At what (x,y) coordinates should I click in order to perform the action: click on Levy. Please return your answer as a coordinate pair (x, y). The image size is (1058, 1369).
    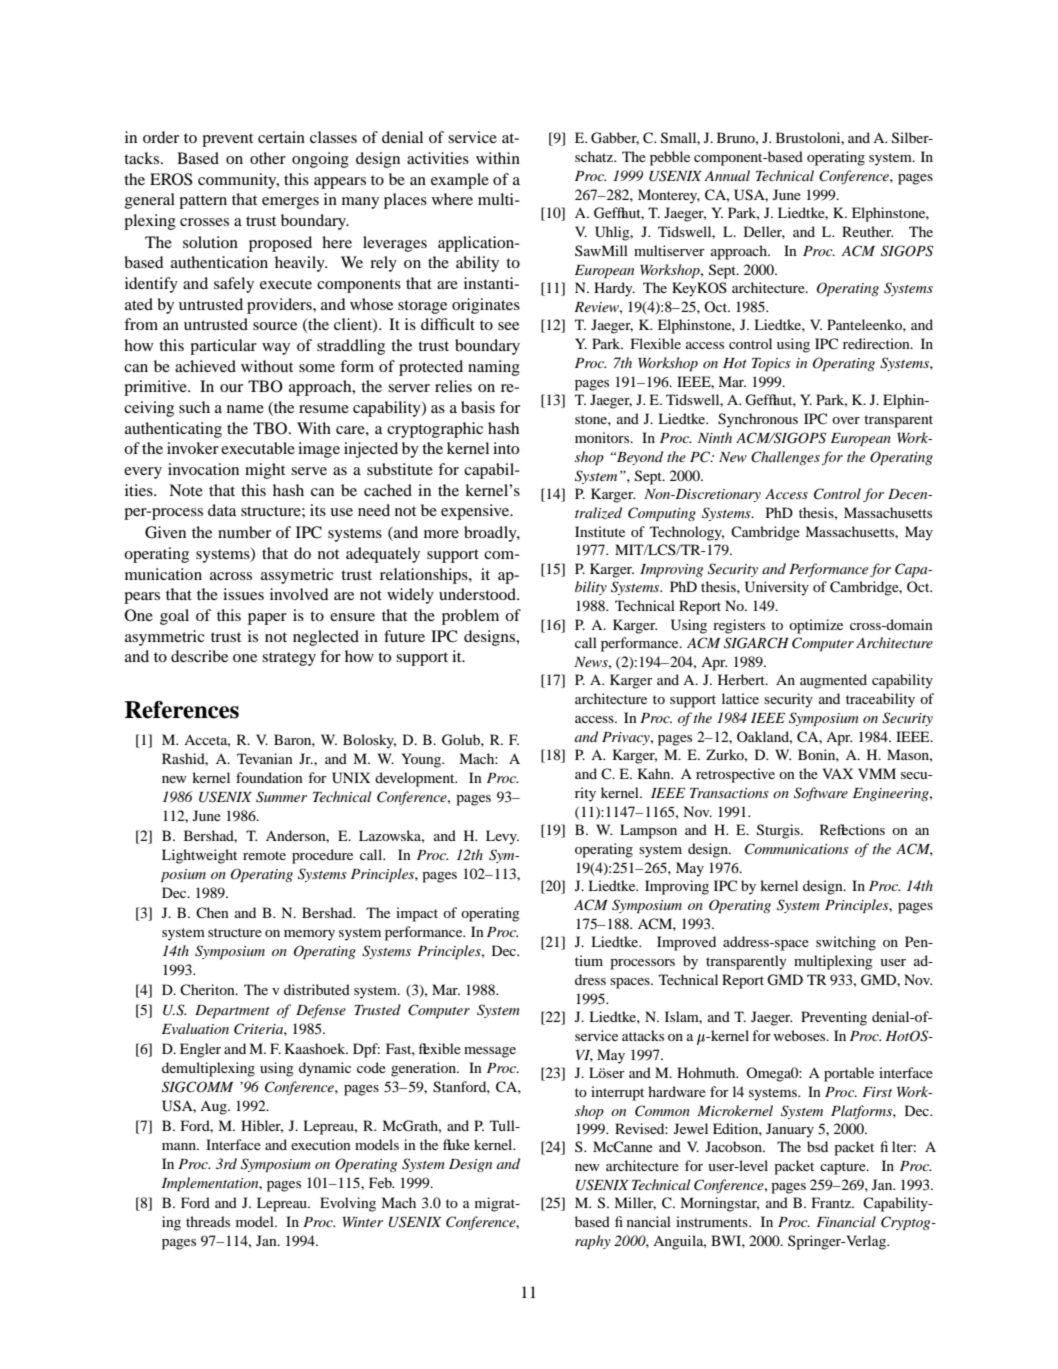
    Looking at the image, I should click on (502, 837).
